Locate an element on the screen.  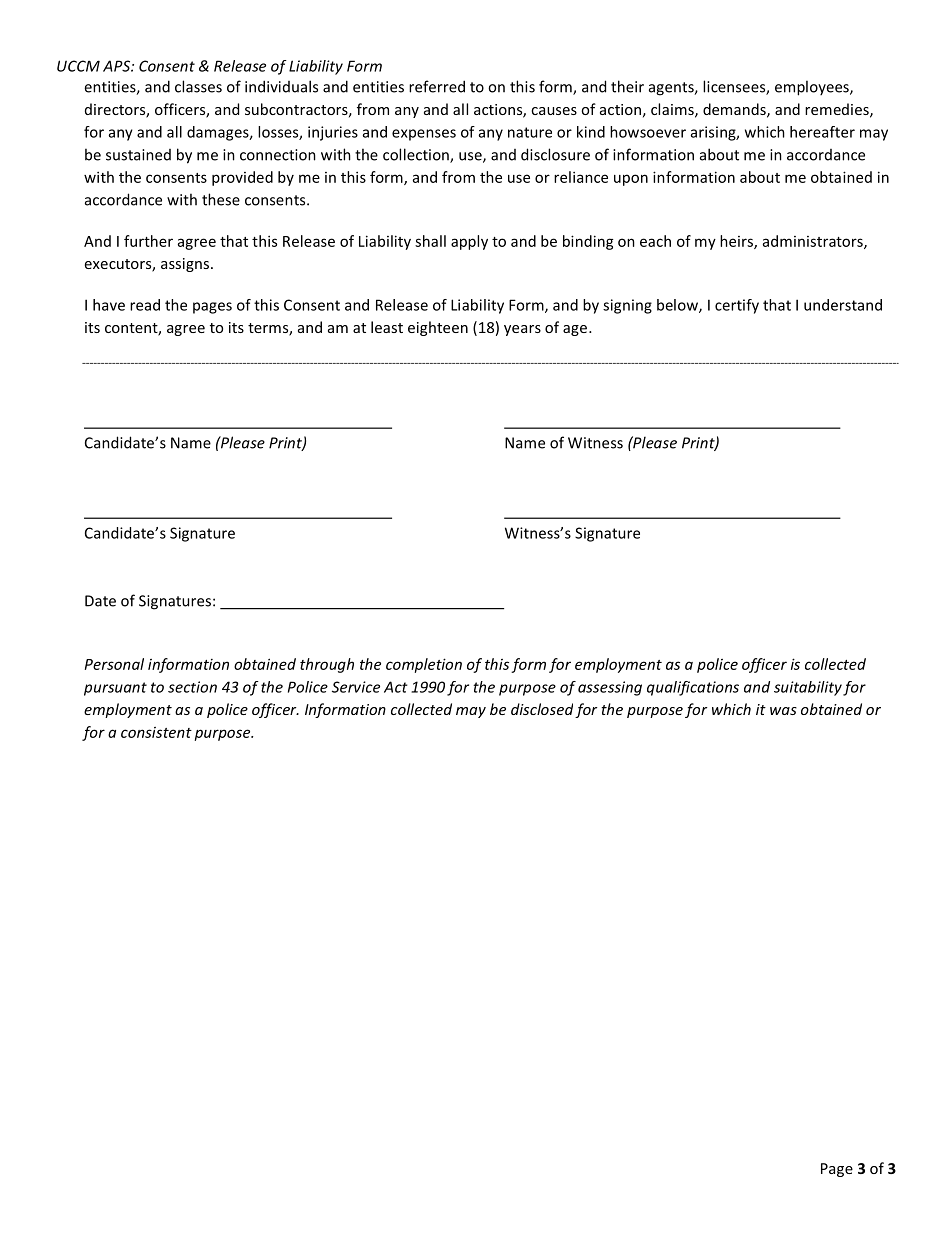
years is located at coordinates (522, 330).
